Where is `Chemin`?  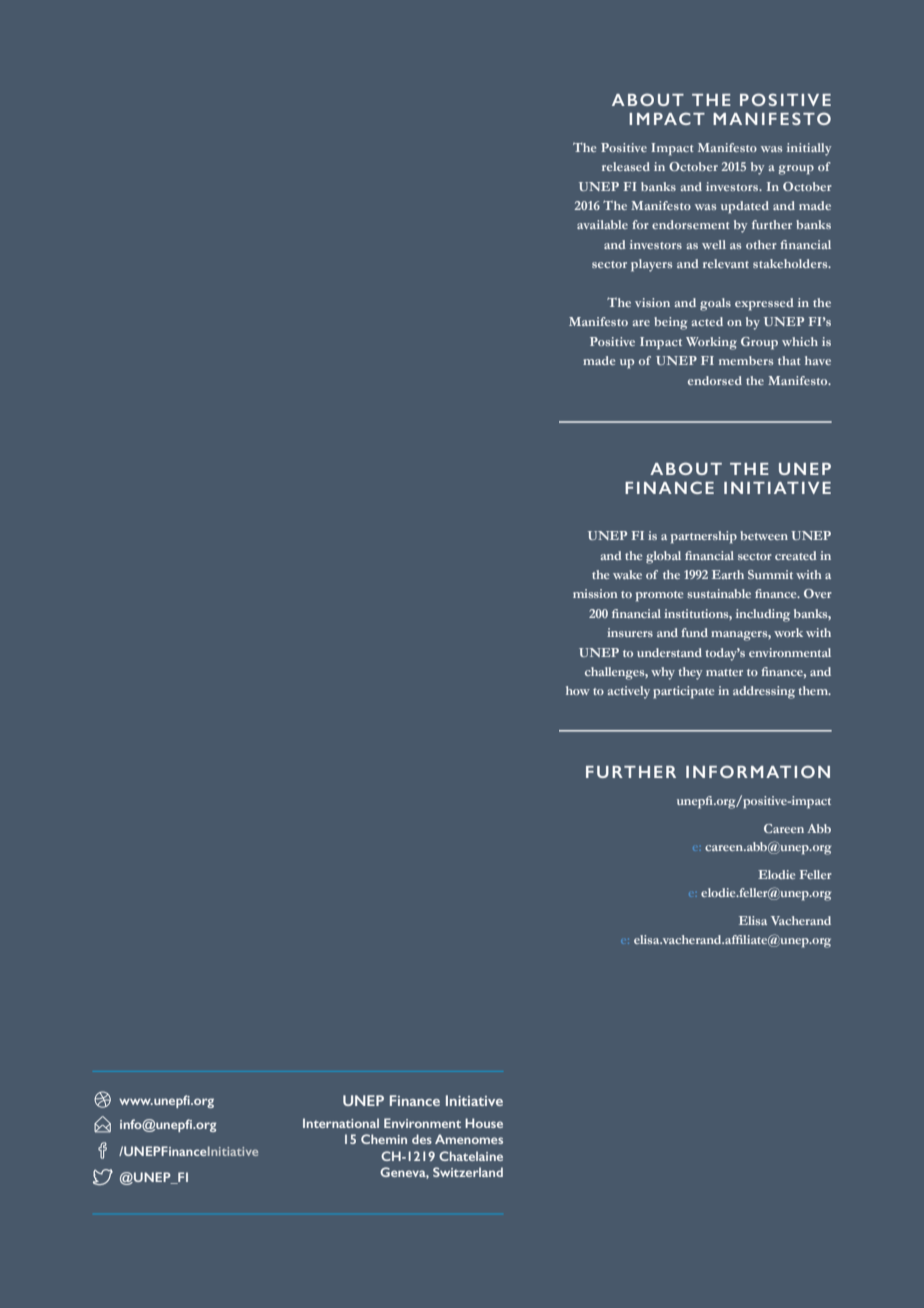 Chemin is located at coordinates (384, 1139).
